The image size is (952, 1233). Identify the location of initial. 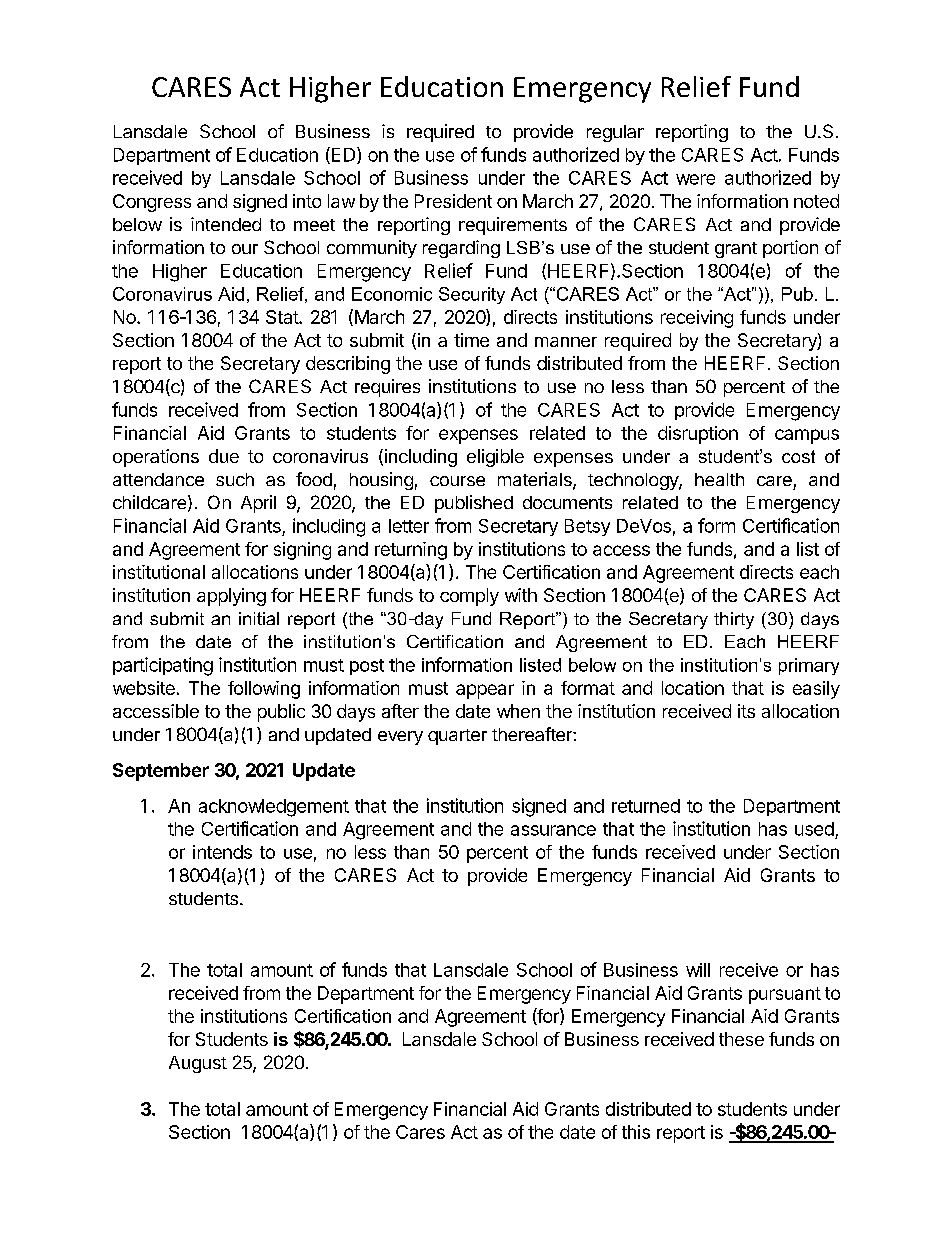
(259, 618).
